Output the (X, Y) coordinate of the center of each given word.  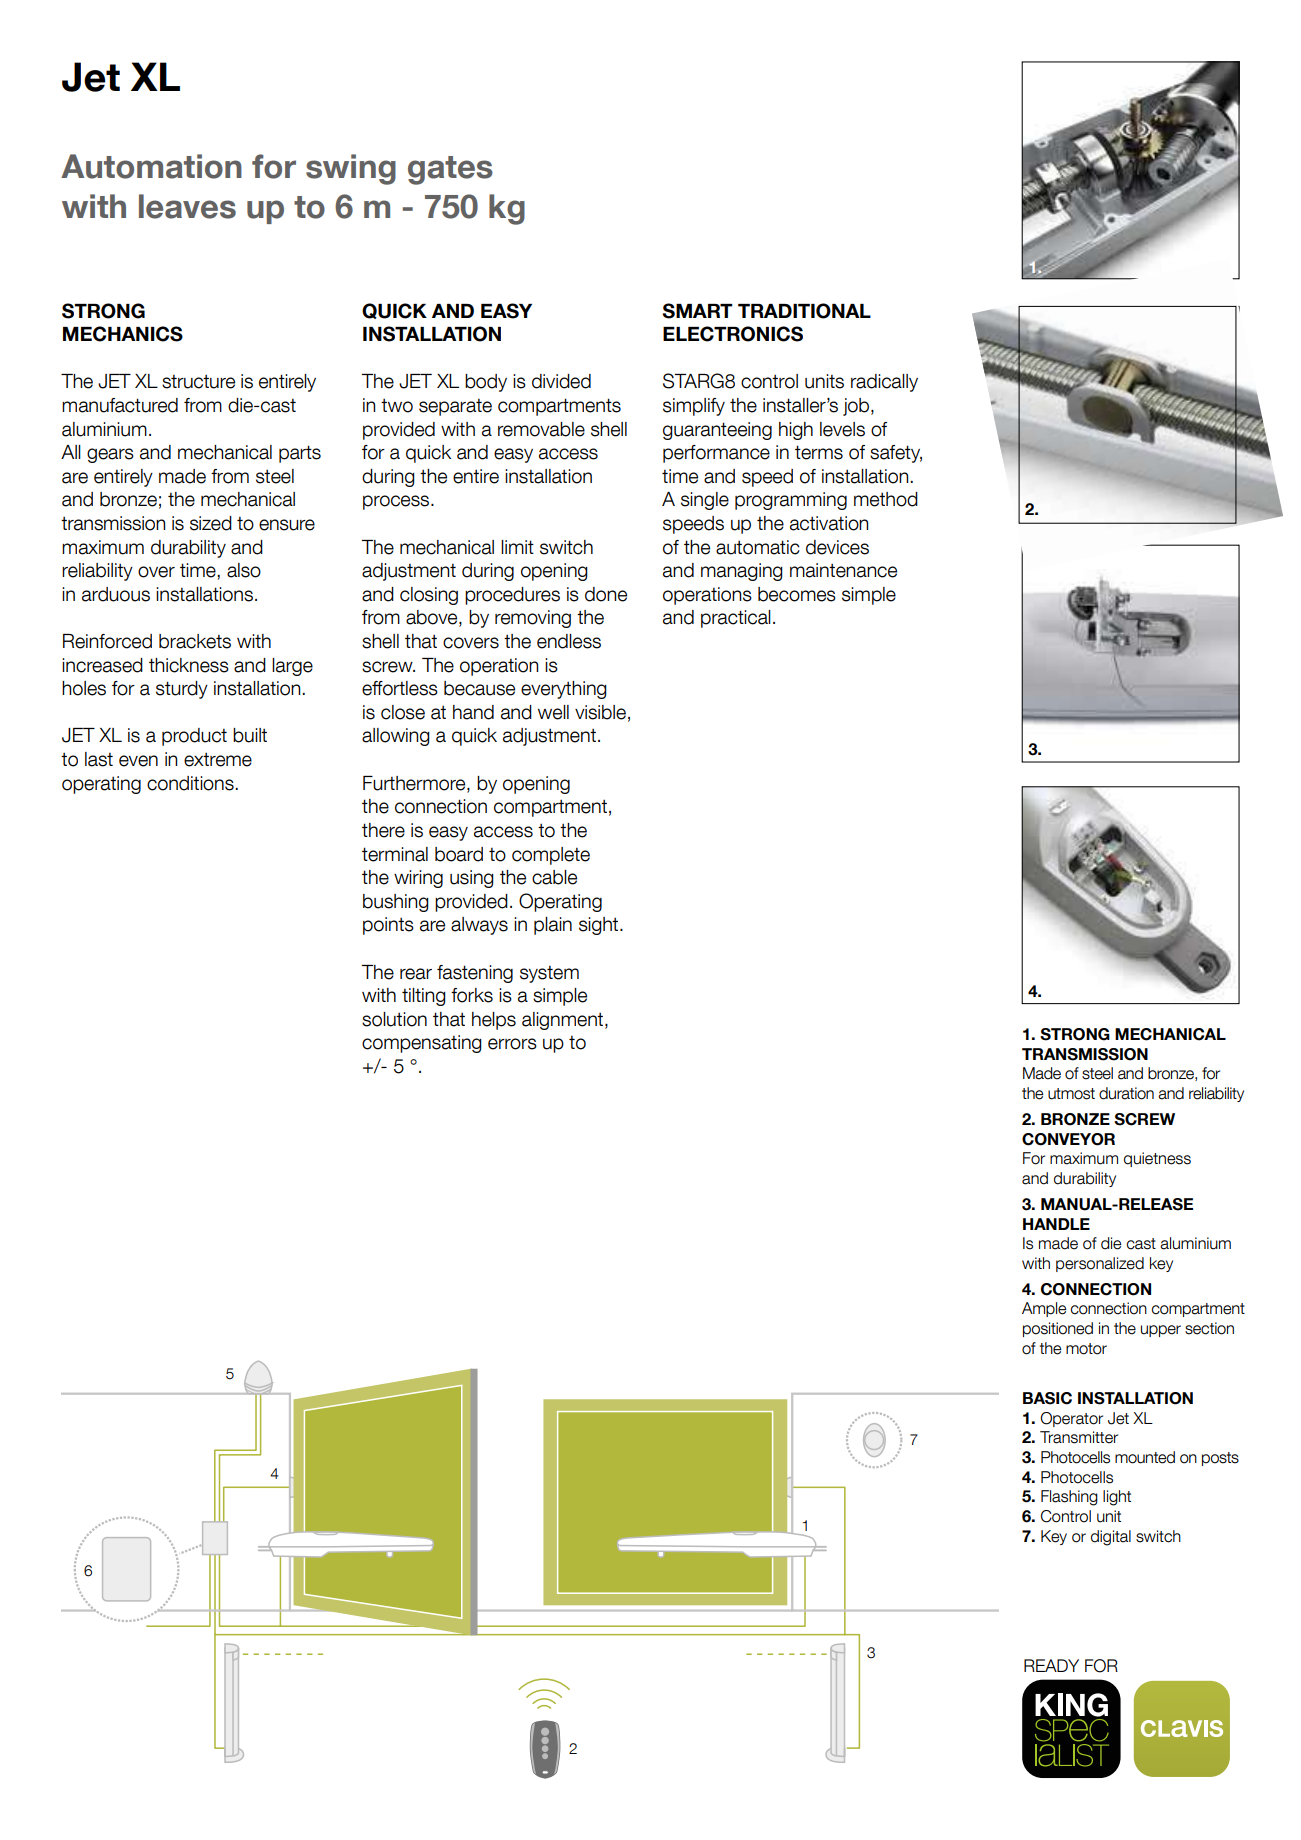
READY (1051, 1665)
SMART (697, 311)
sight (600, 926)
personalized (1100, 1264)
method (886, 499)
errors (512, 1044)
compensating (422, 1044)
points (388, 926)
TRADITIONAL (804, 311)
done (606, 594)
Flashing (1069, 1498)
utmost (1071, 1094)
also (244, 570)
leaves (187, 206)
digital (1111, 1538)
